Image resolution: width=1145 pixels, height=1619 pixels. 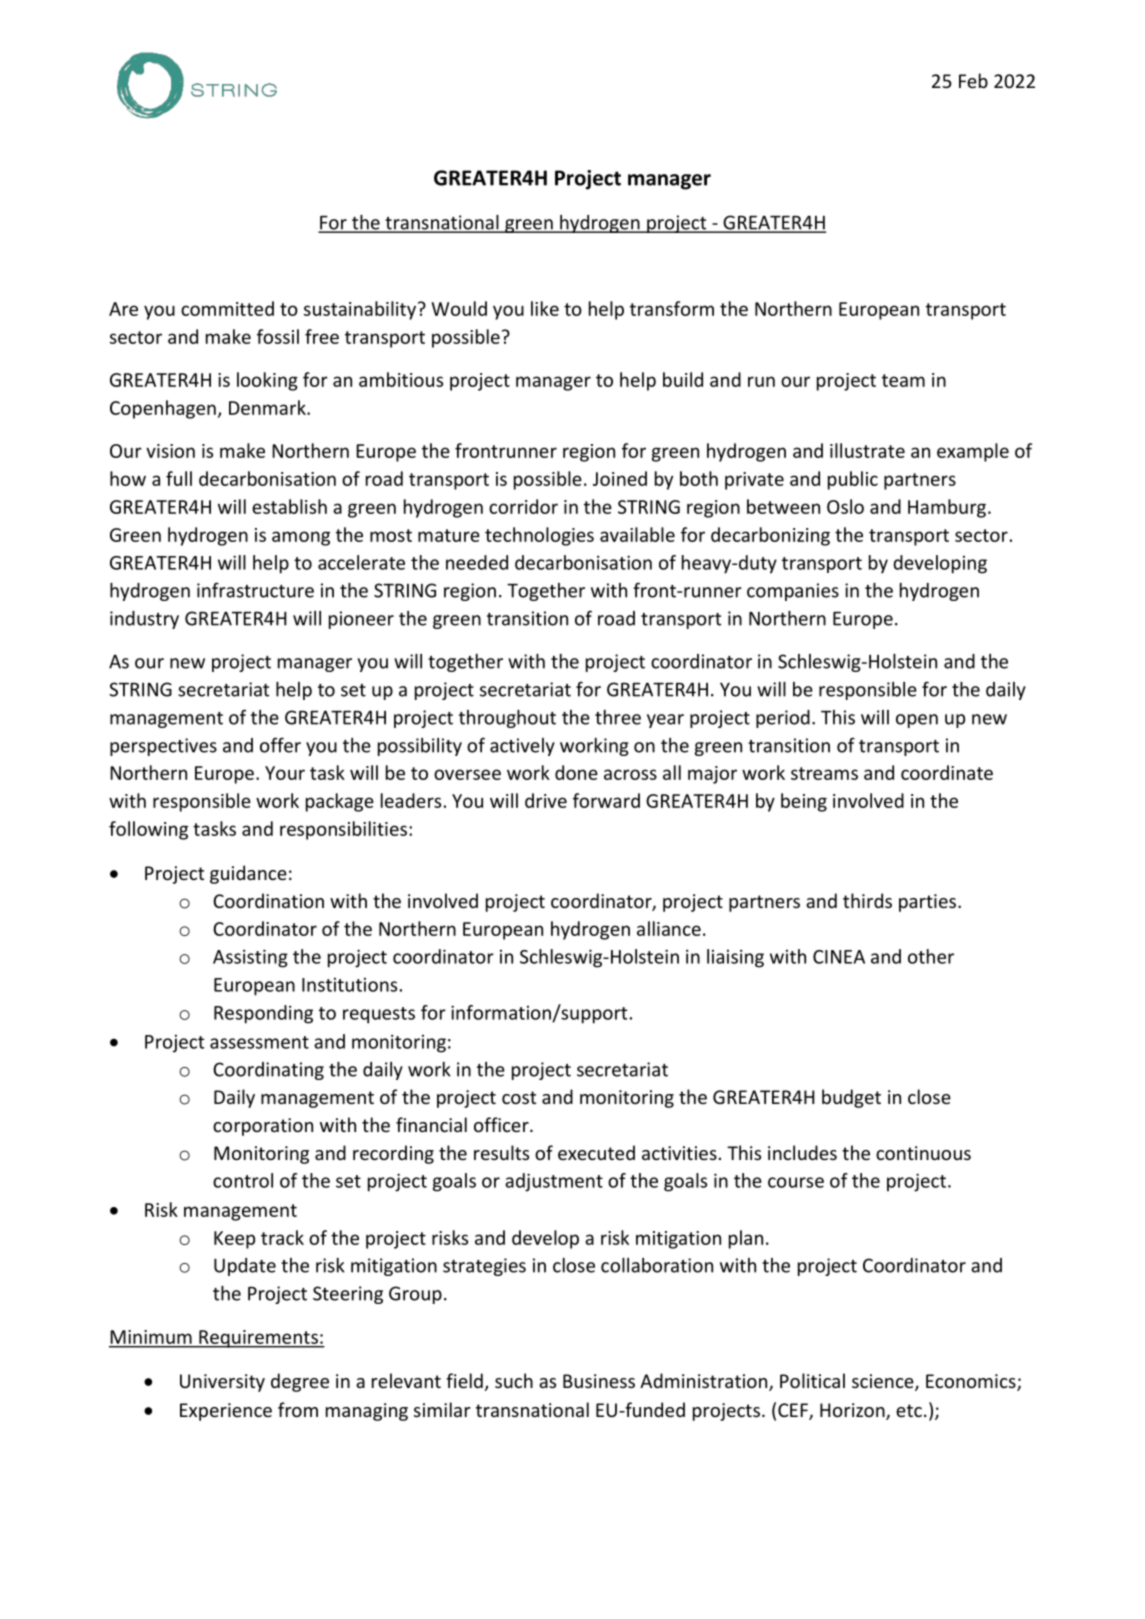 What do you see at coordinates (973, 80) in the document?
I see `Feb` at bounding box center [973, 80].
